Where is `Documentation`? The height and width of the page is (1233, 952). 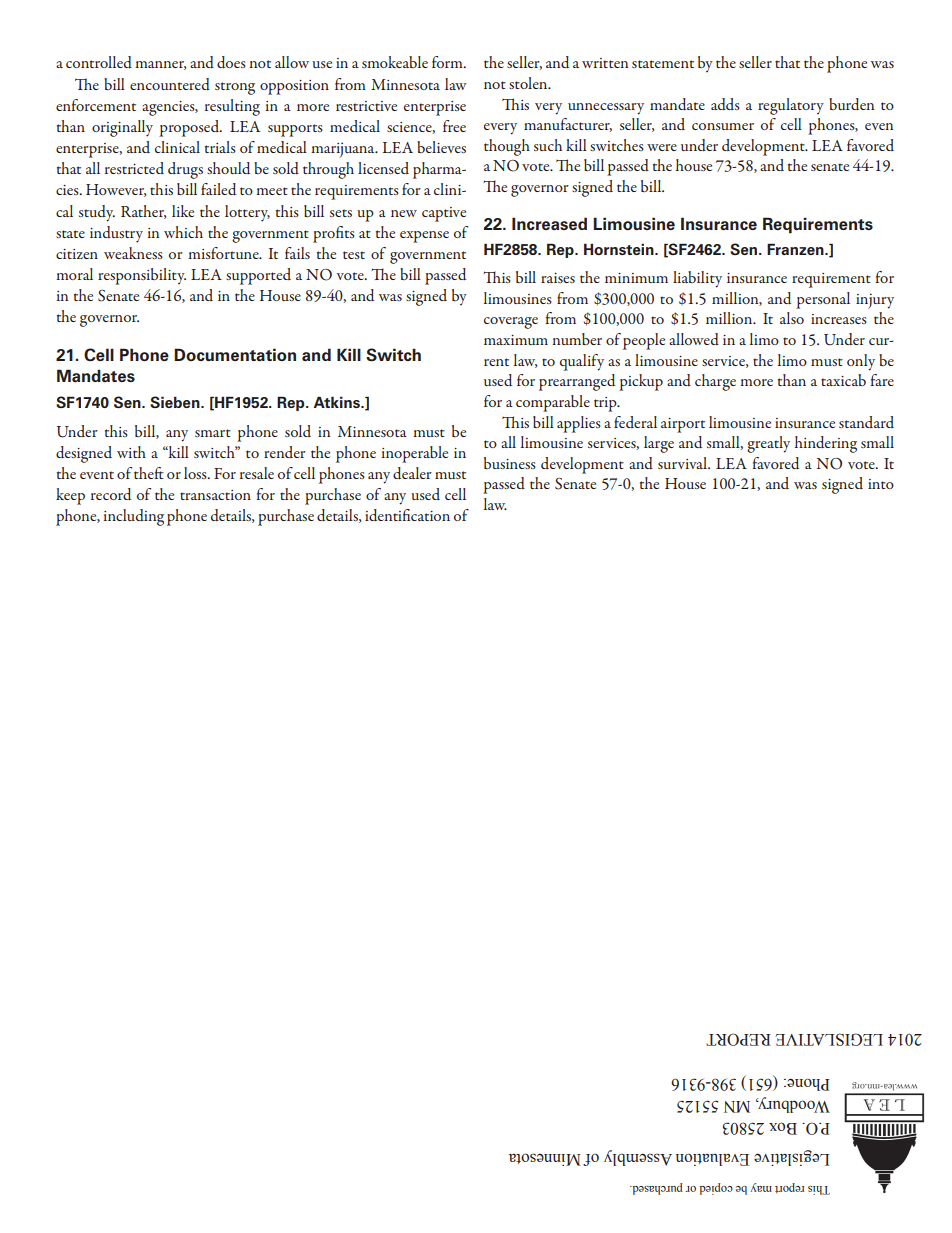 Documentation is located at coordinates (235, 355).
